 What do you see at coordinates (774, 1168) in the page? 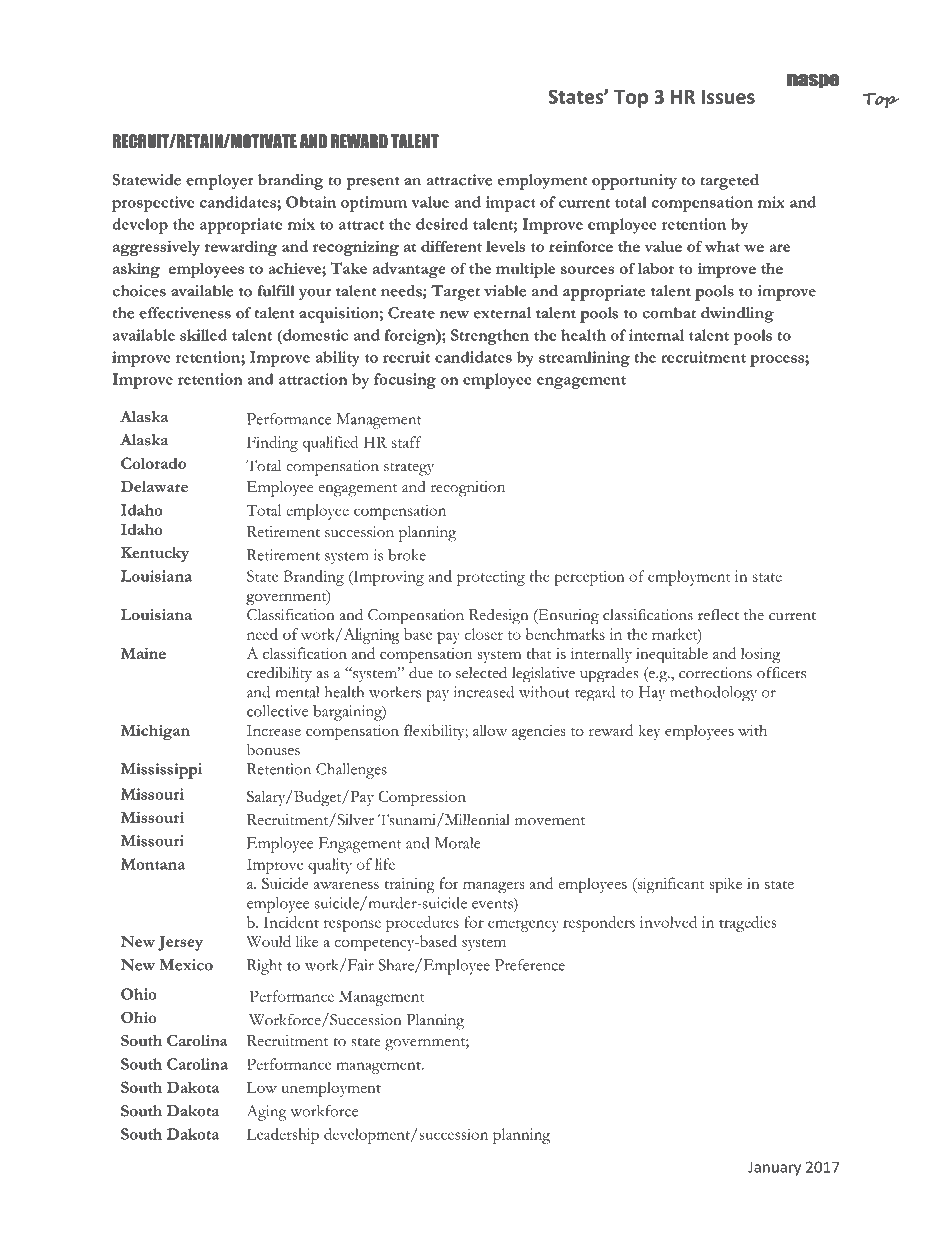
I see `January` at bounding box center [774, 1168].
